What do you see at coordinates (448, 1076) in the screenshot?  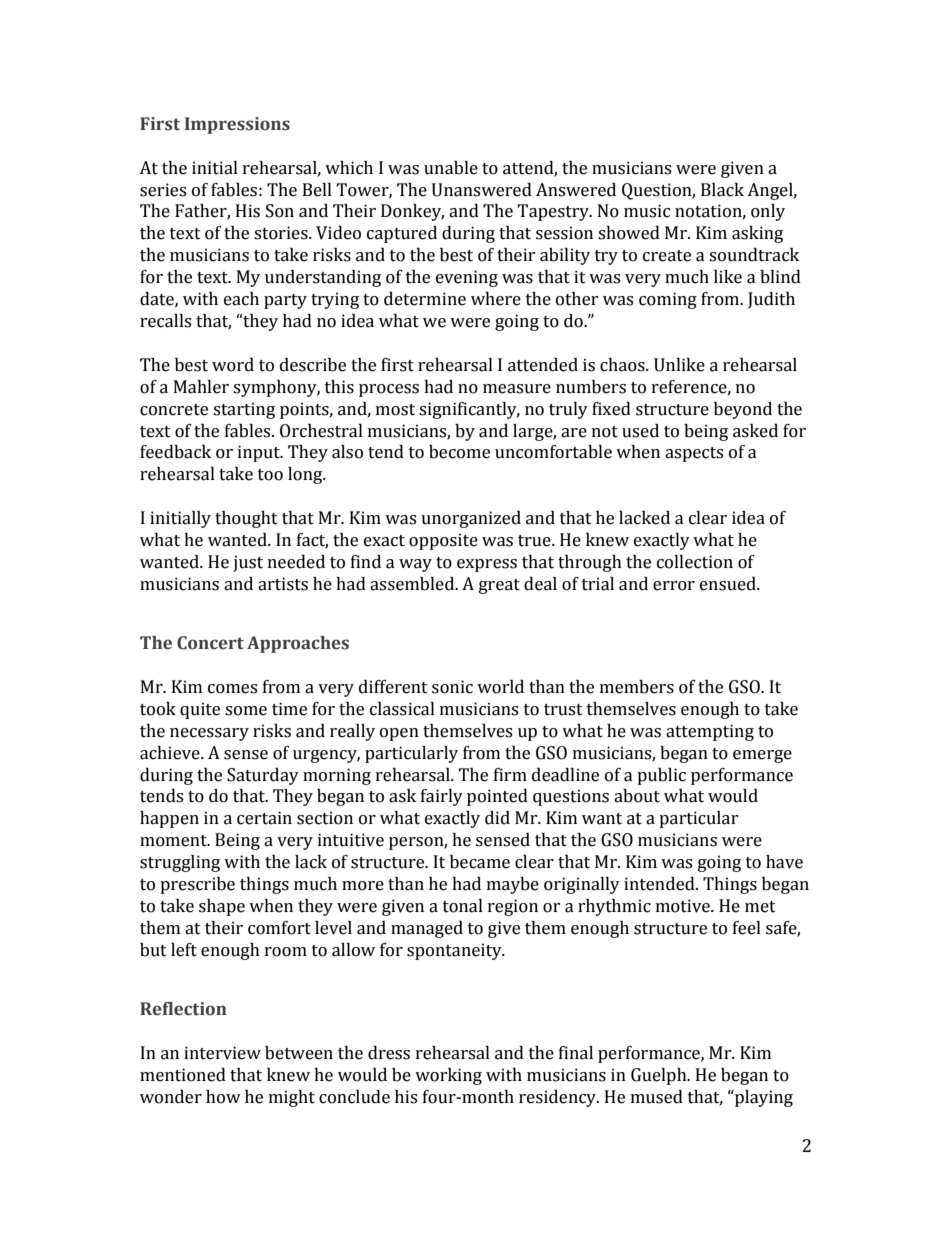 I see `working` at bounding box center [448, 1076].
